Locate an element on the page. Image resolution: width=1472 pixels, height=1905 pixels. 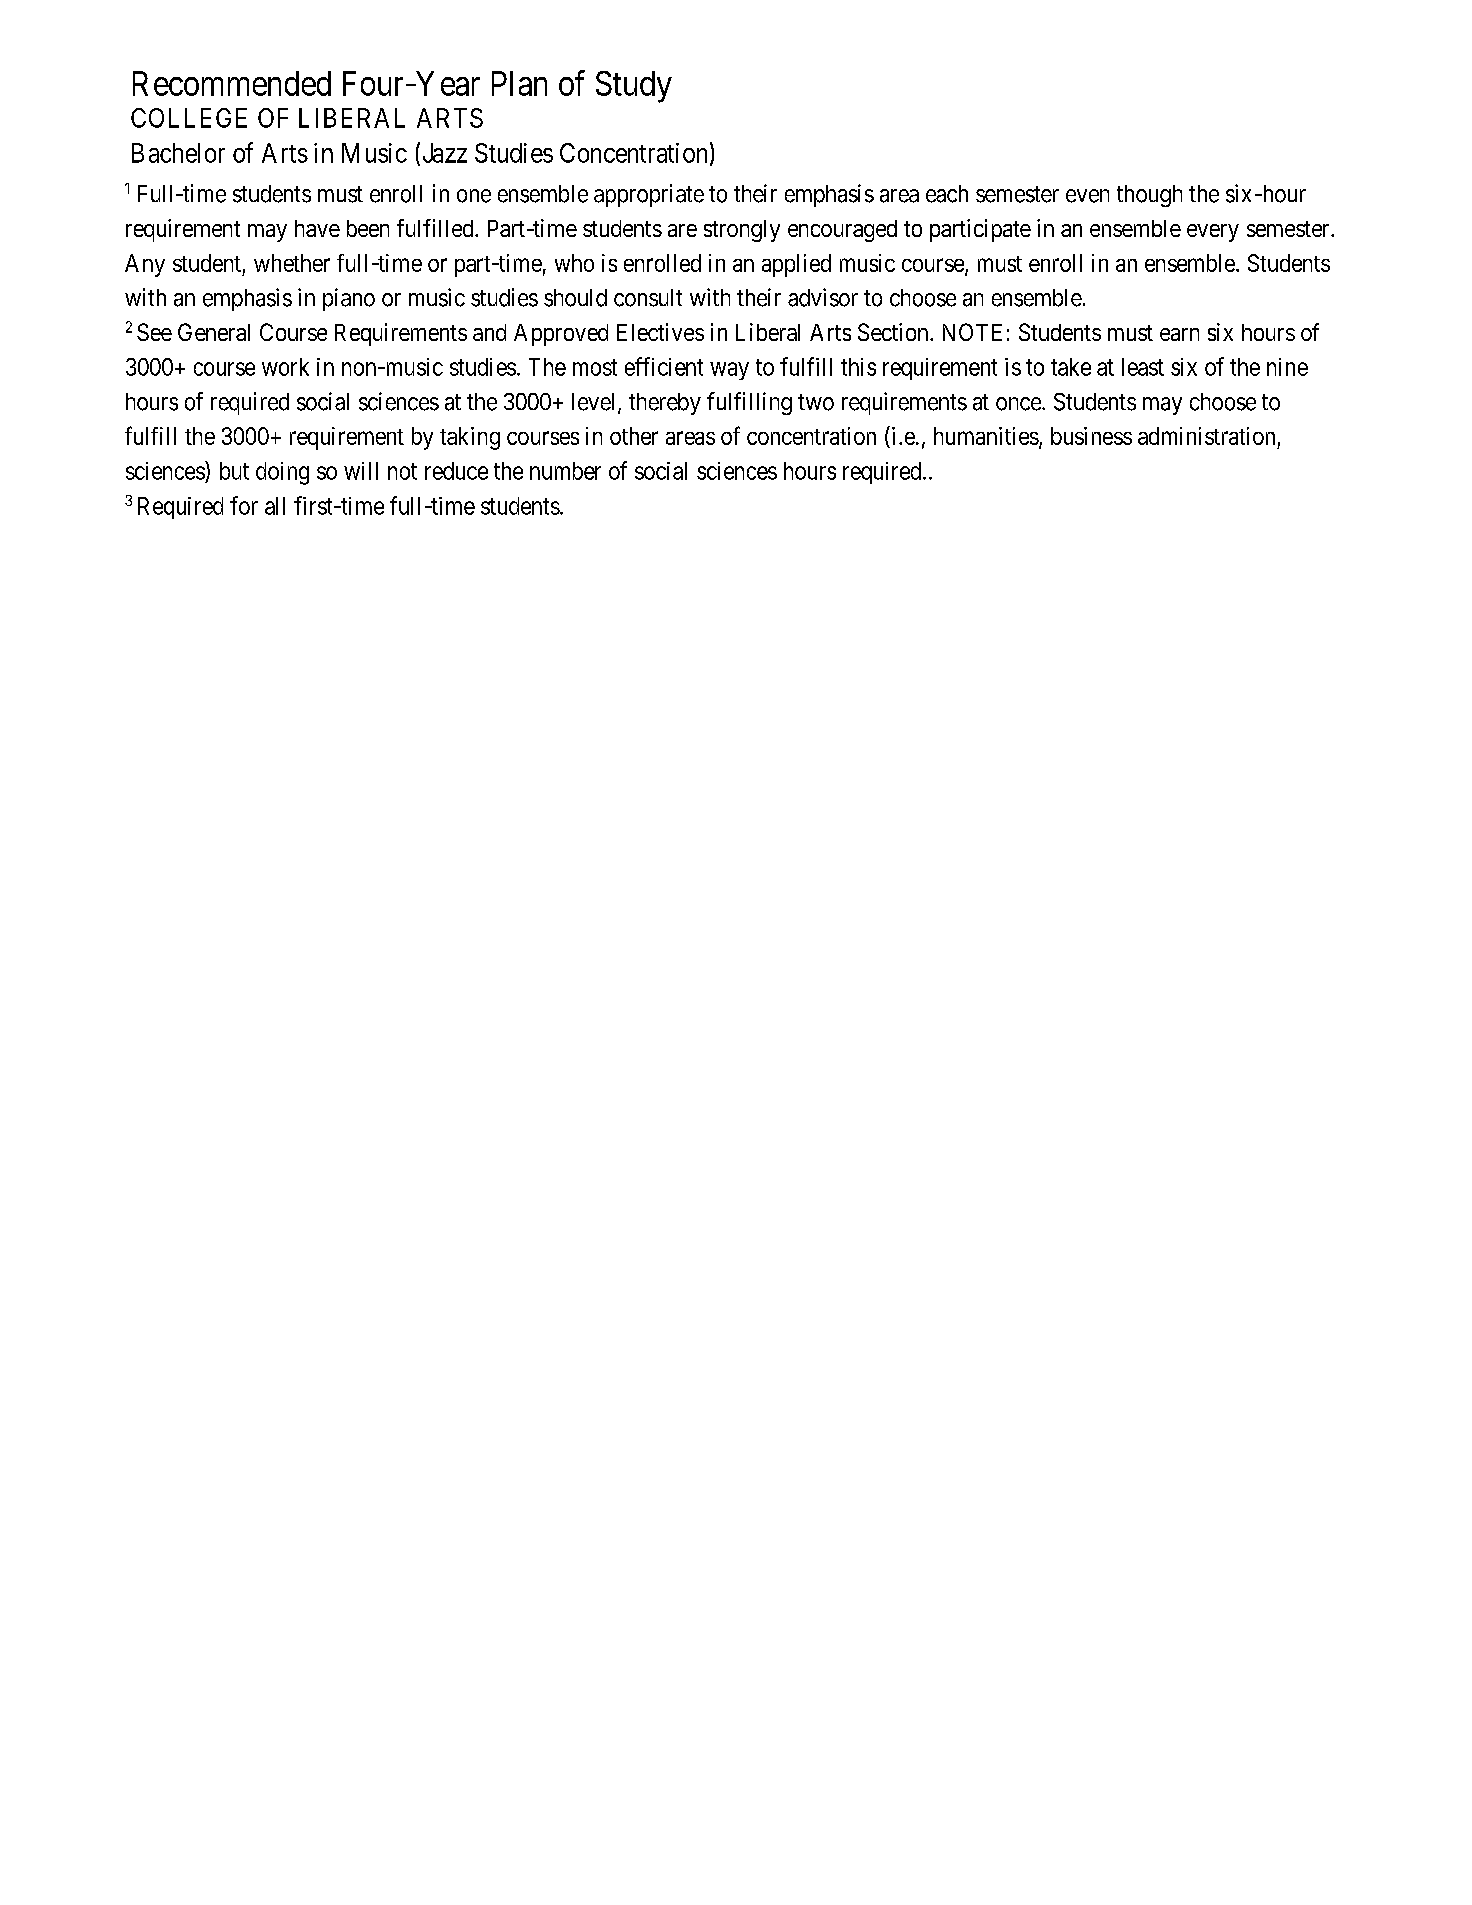
Electives is located at coordinates (660, 332).
